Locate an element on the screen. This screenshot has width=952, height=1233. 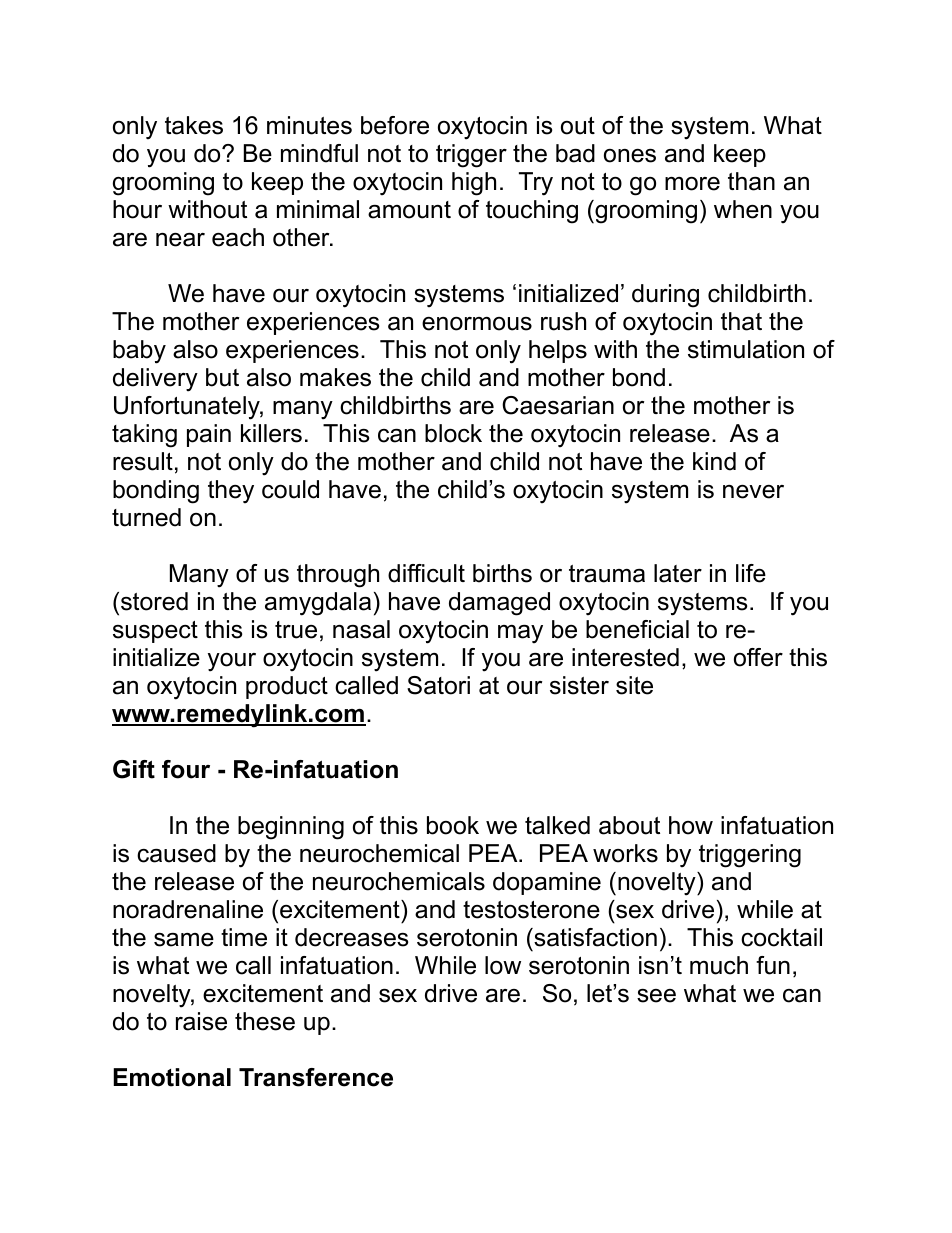
low is located at coordinates (503, 965).
